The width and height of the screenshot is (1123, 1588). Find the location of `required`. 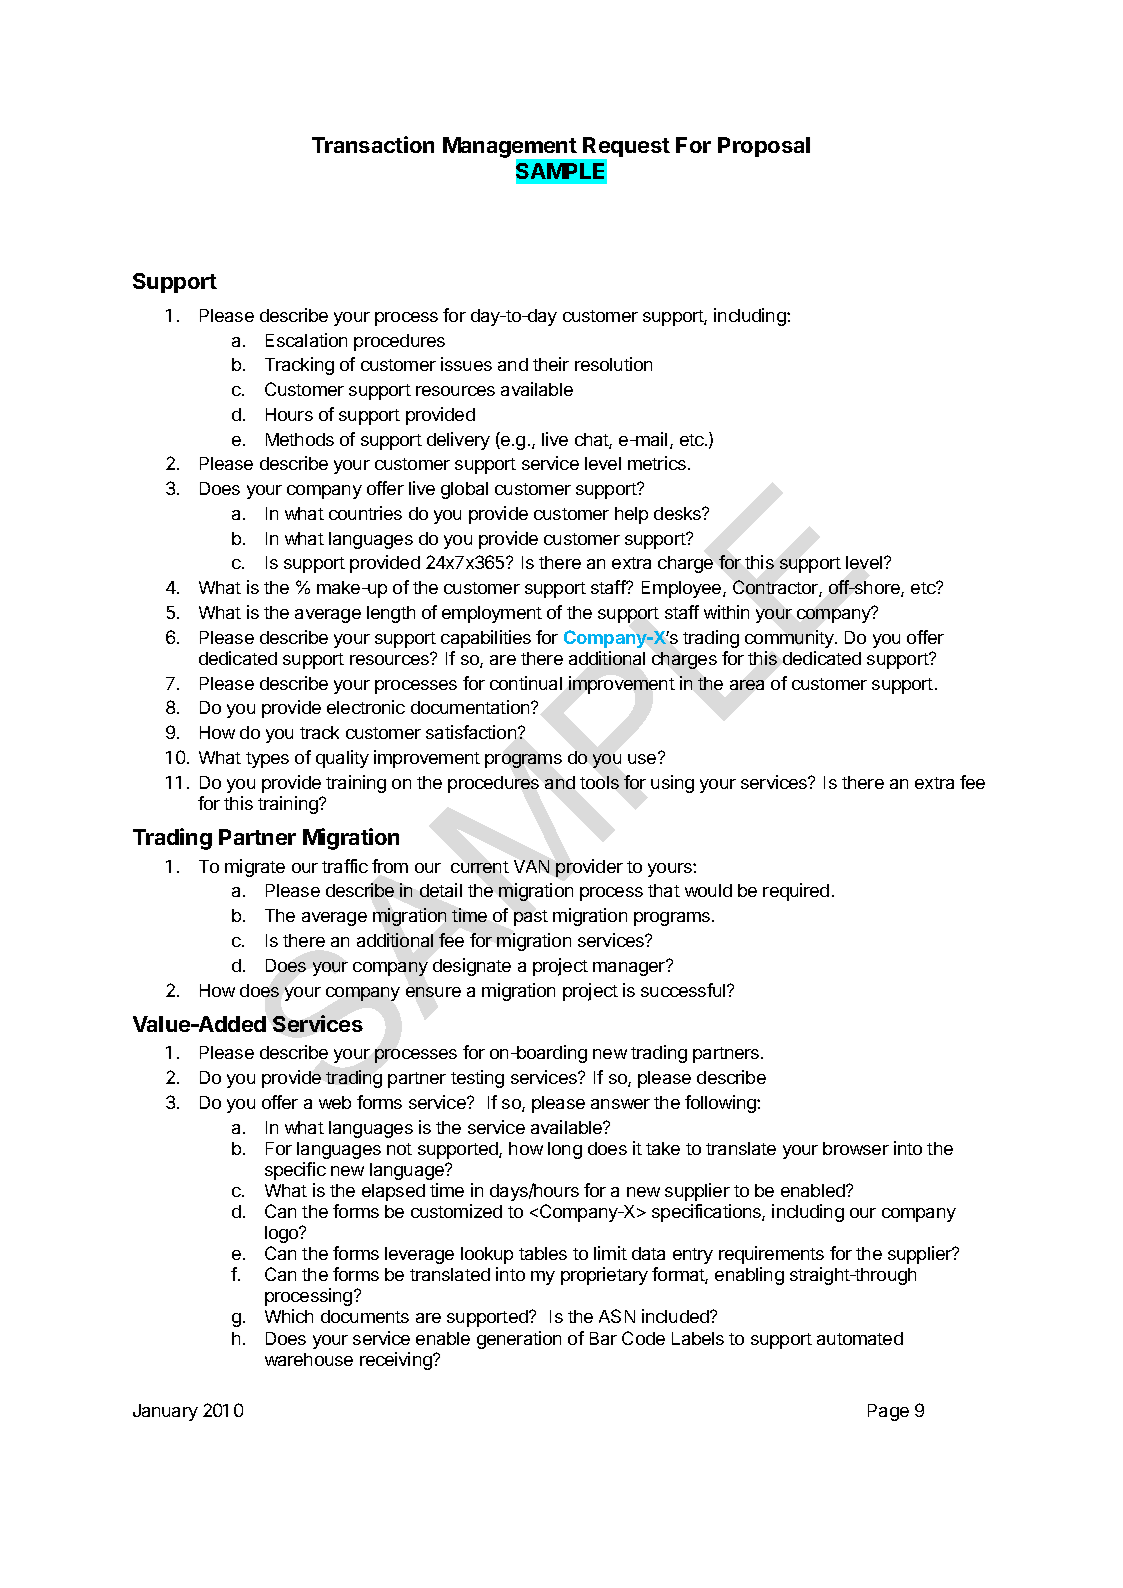

required is located at coordinates (796, 892).
